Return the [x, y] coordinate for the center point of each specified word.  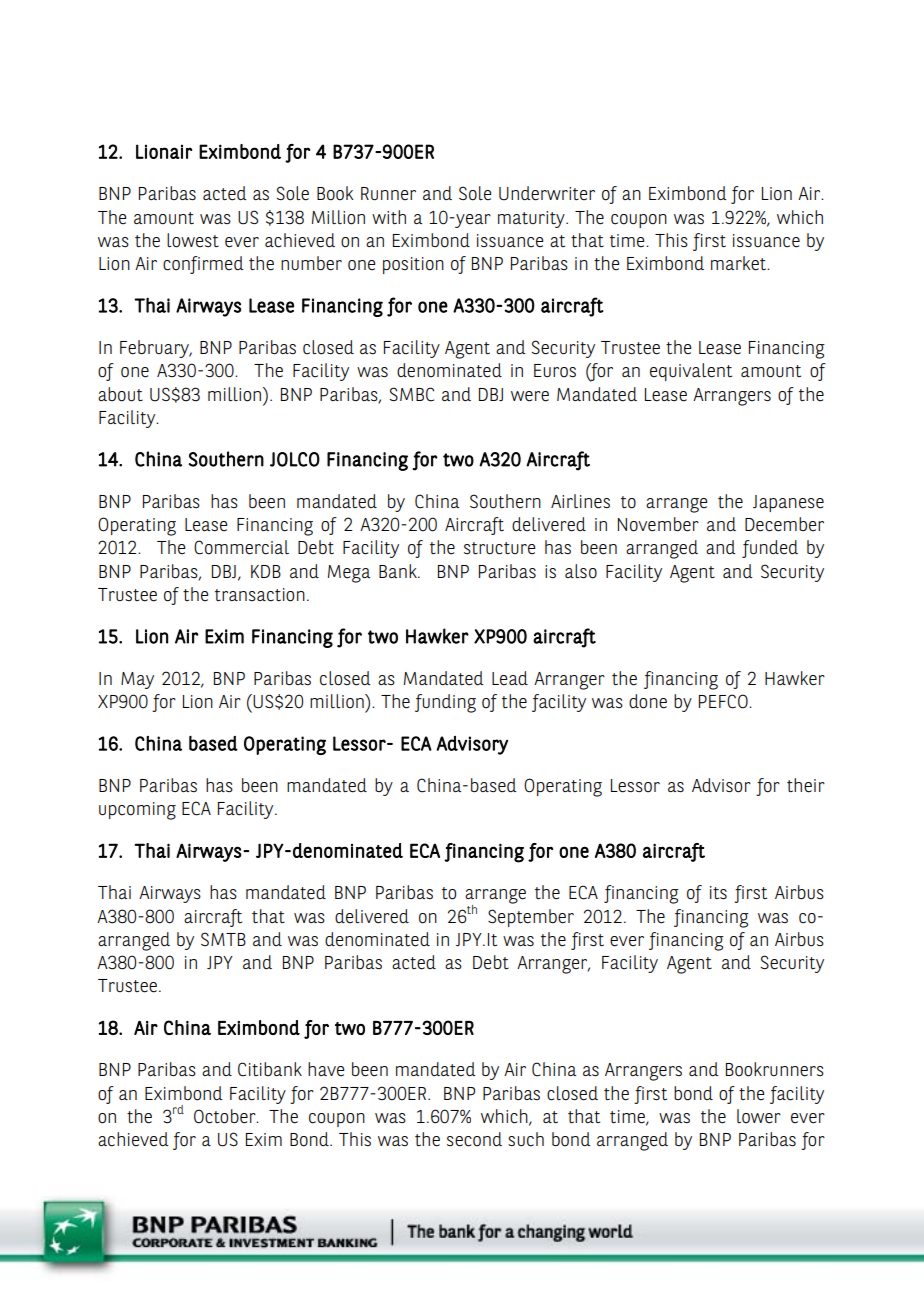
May [137, 680]
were [530, 396]
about [120, 394]
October [226, 1116]
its [718, 893]
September [531, 918]
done [648, 701]
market [740, 263]
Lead [510, 678]
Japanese [788, 503]
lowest [193, 240]
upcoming [137, 811]
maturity [532, 219]
